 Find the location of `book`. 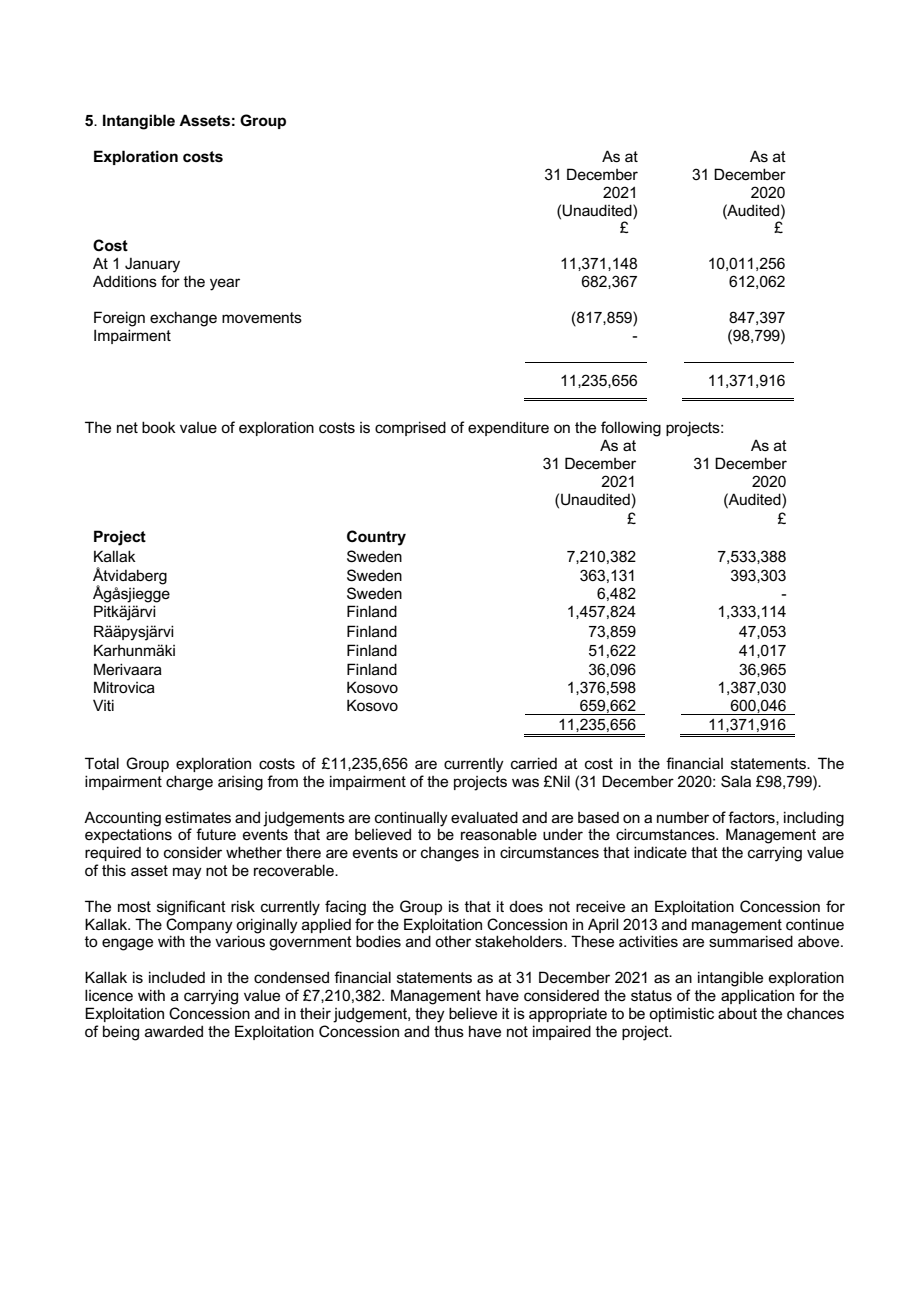

book is located at coordinates (159, 427).
